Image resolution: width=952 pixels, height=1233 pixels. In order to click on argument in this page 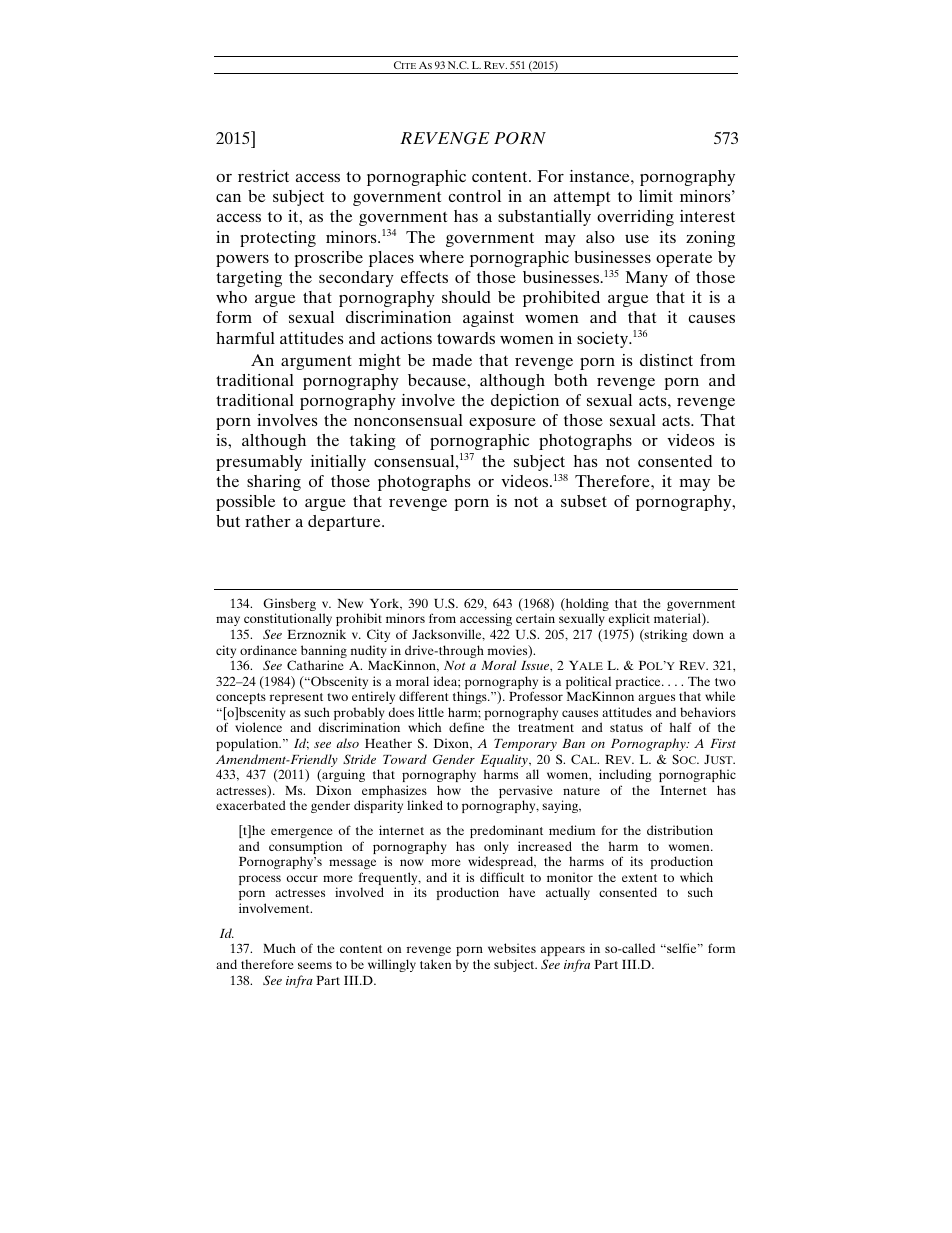, I will do `click(316, 362)`.
